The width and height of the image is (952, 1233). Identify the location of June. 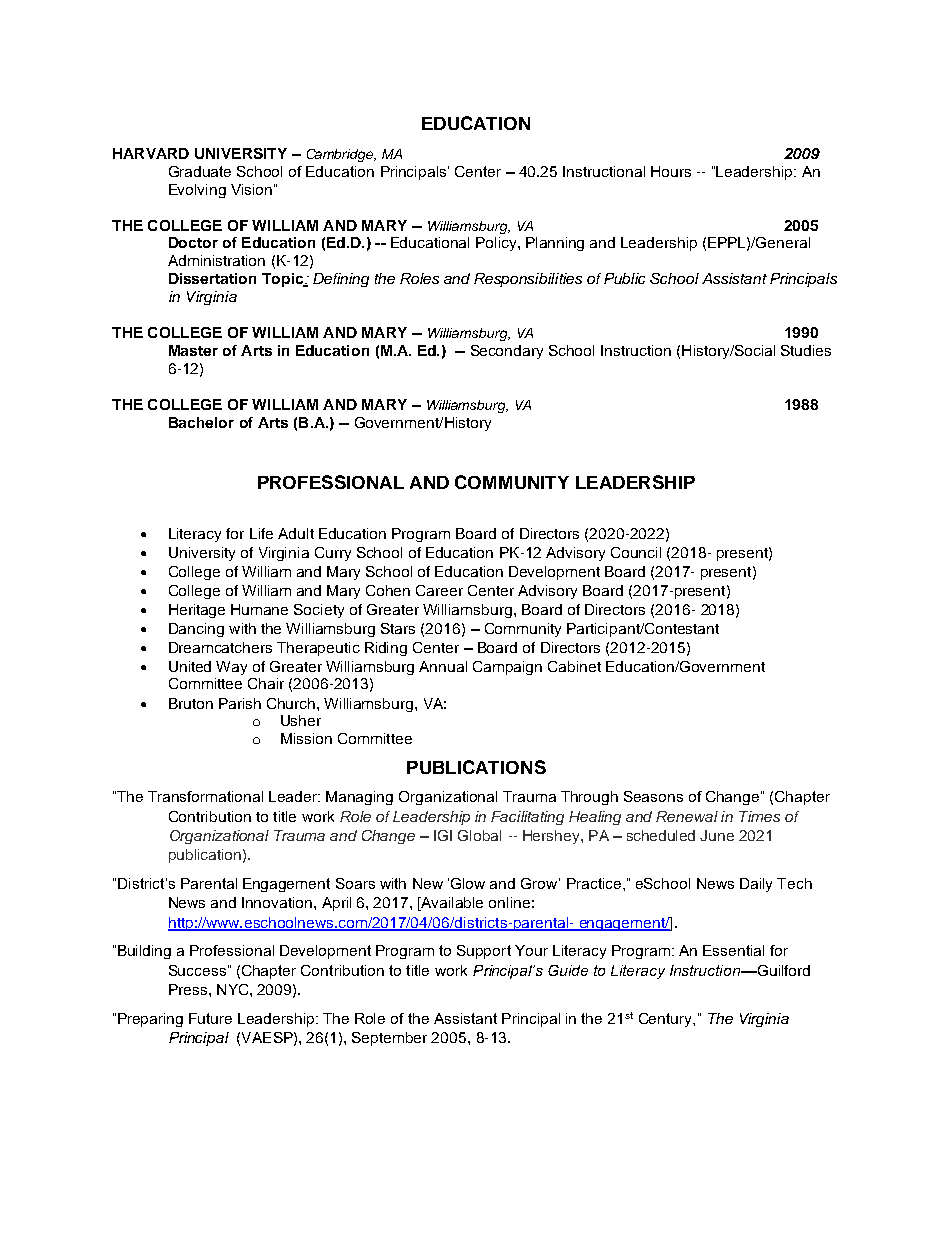
(717, 835).
